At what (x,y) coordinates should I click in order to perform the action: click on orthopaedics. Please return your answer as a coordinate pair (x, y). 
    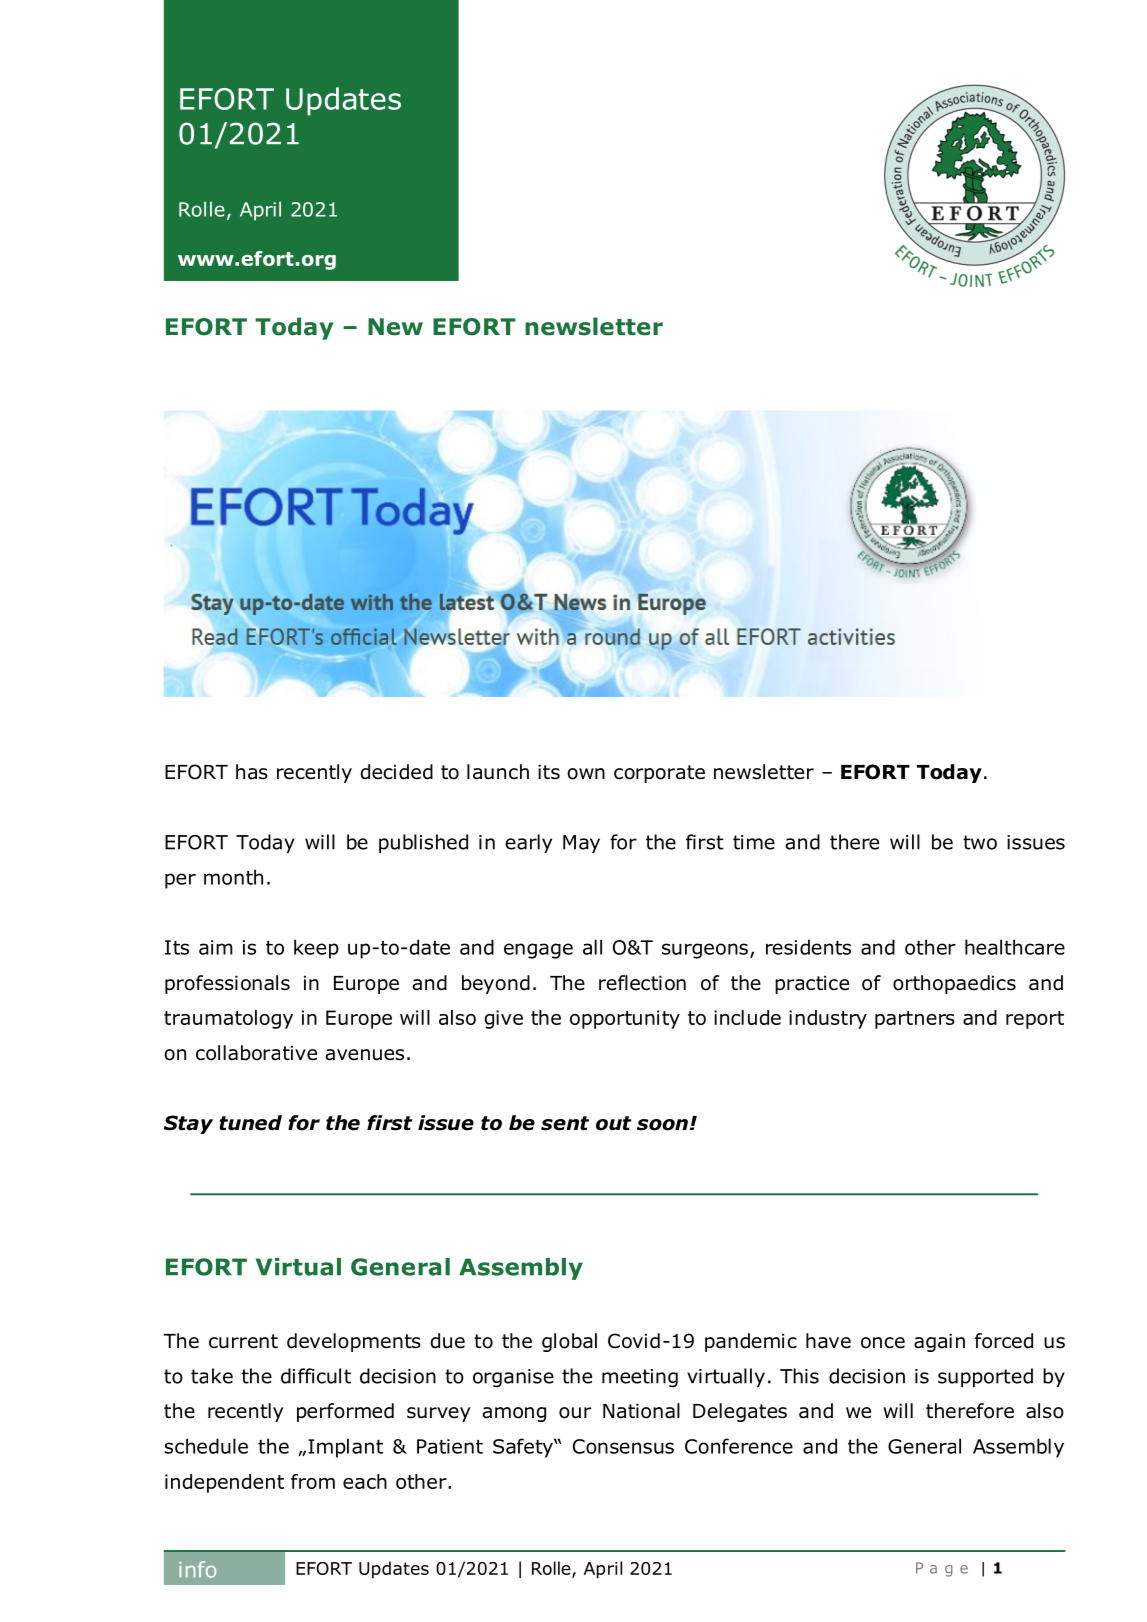
    Looking at the image, I should click on (954, 984).
